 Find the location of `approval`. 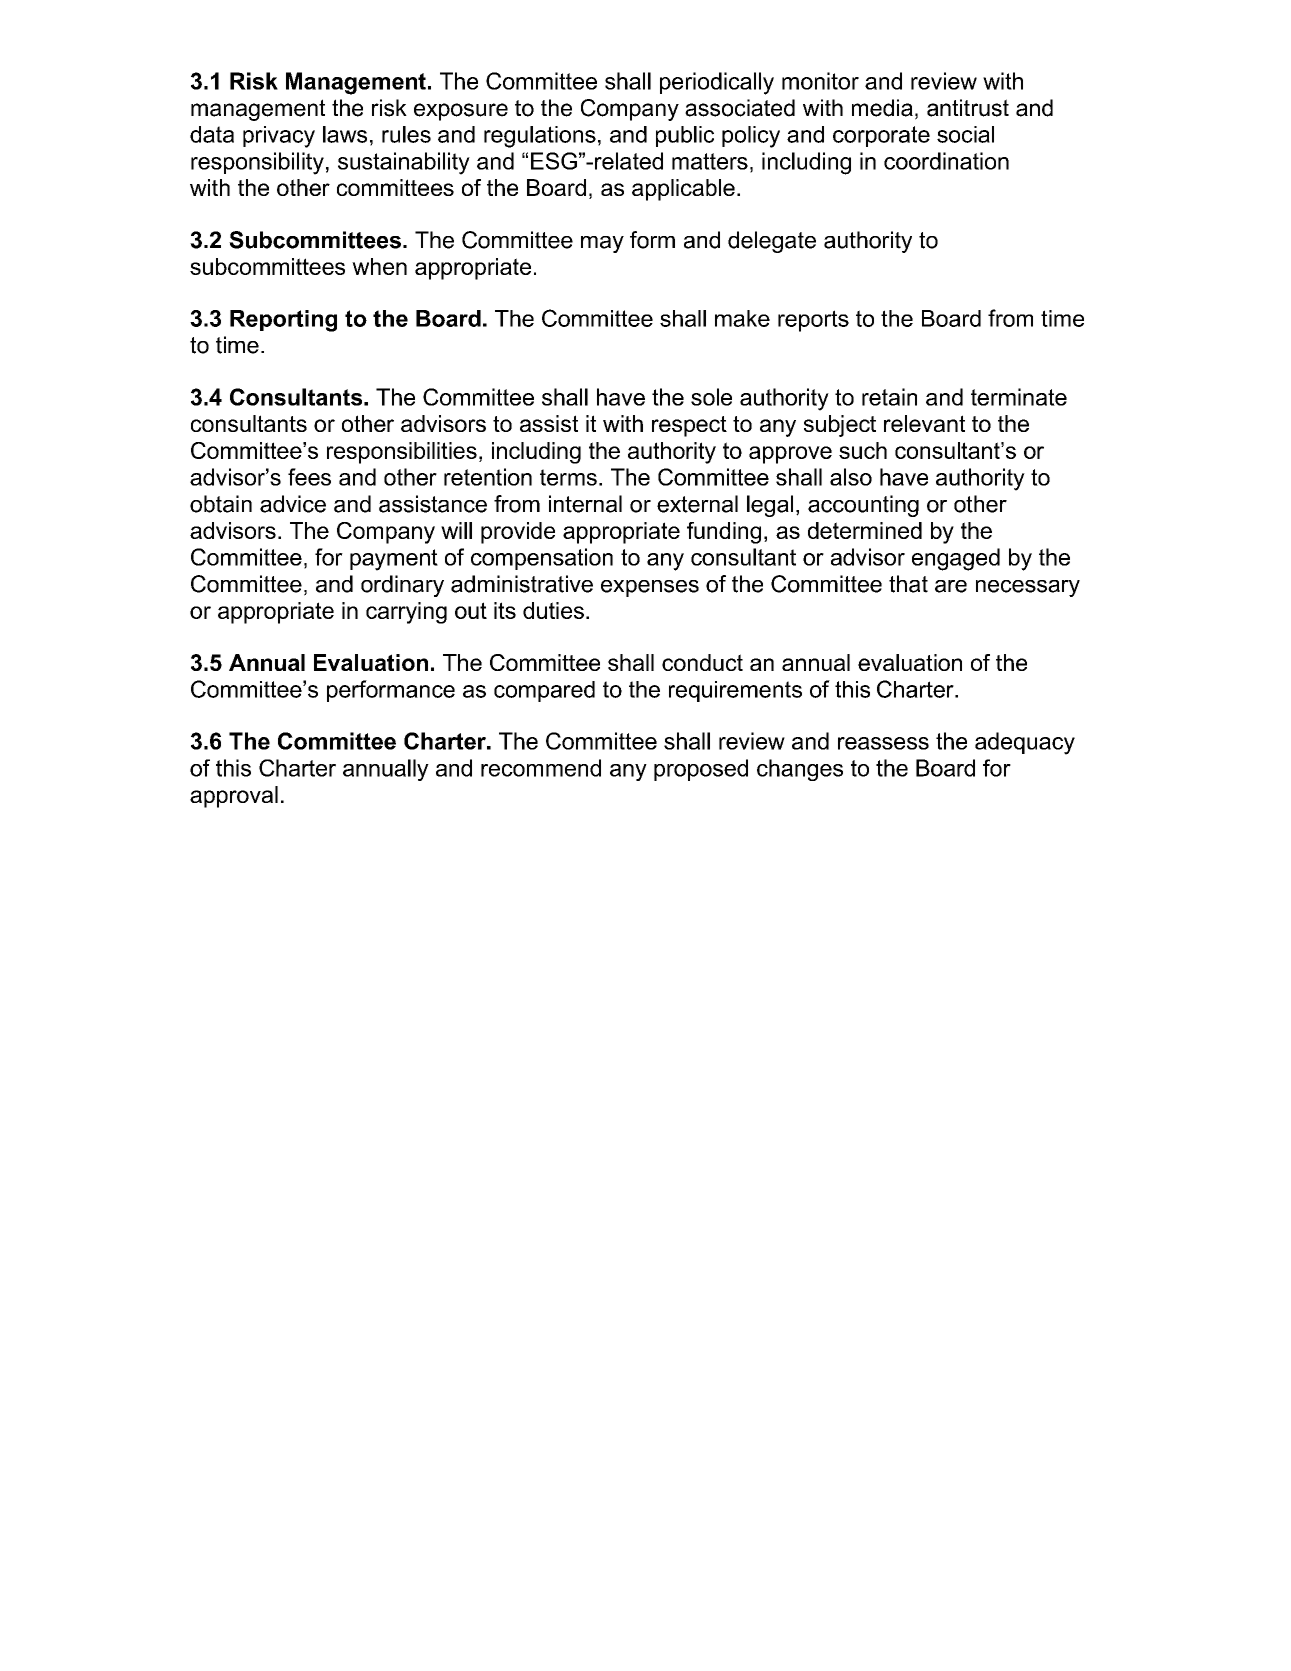

approval is located at coordinates (234, 797).
